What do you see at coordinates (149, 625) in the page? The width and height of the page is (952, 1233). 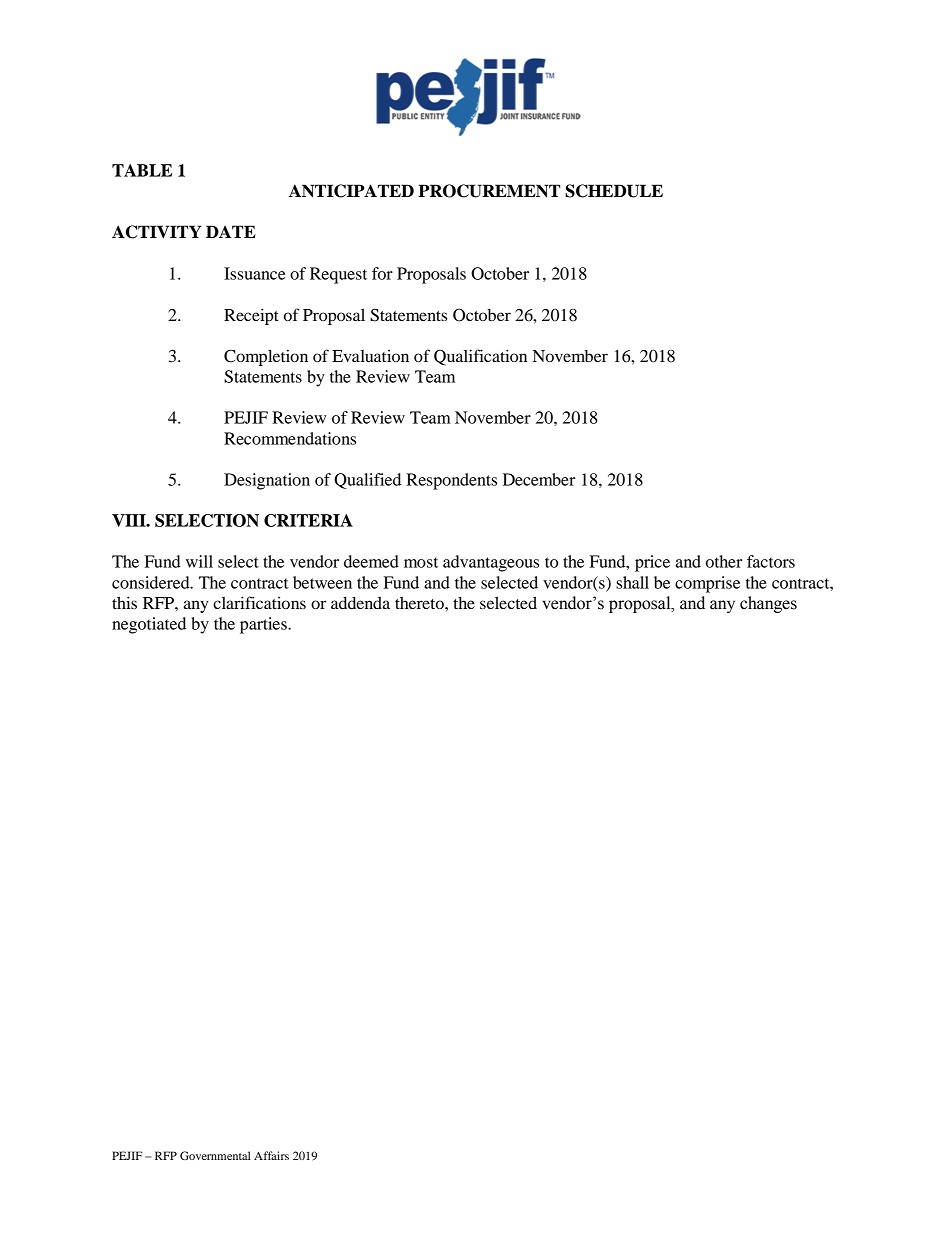 I see `negotiated` at bounding box center [149, 625].
